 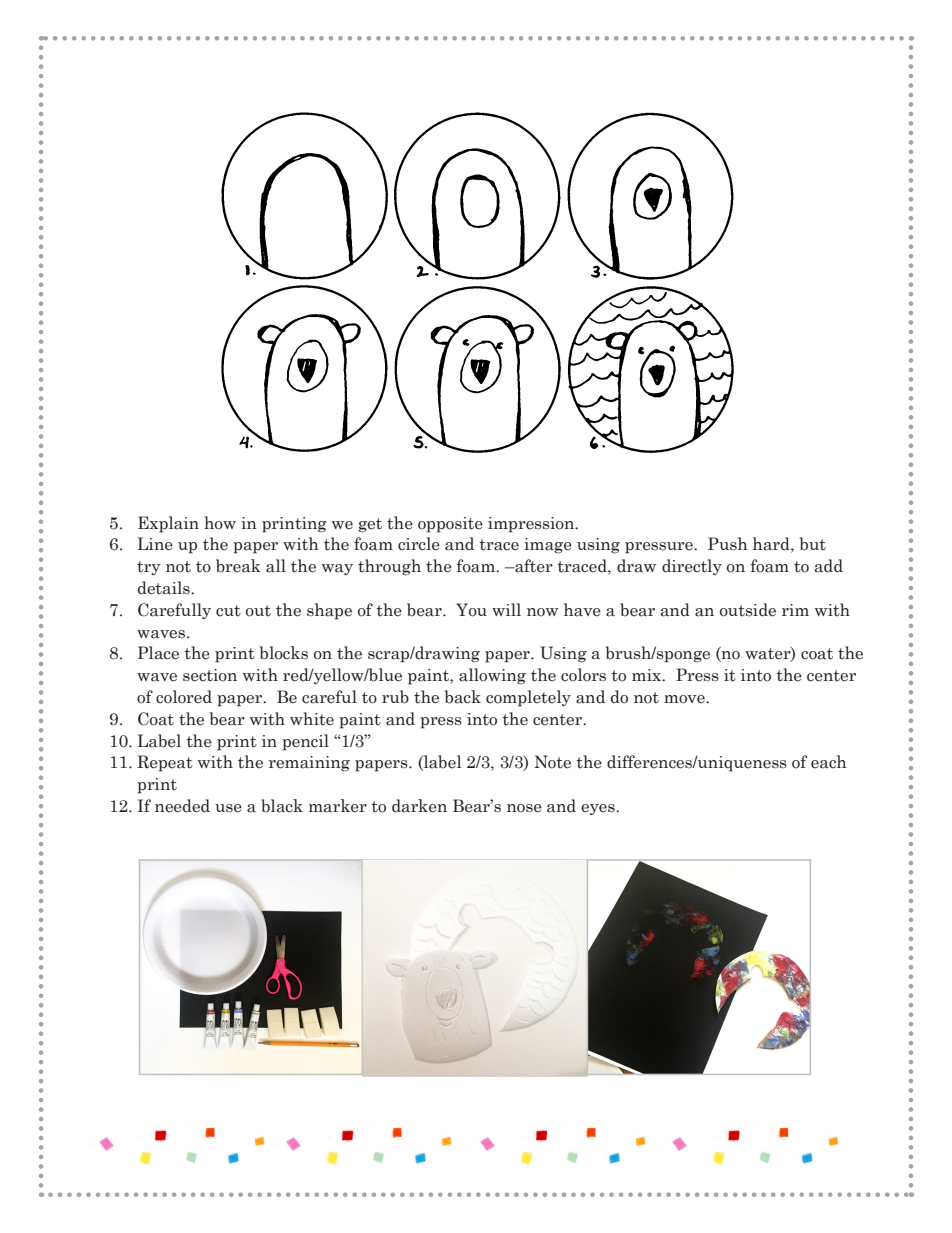 I want to click on cut, so click(x=228, y=611).
